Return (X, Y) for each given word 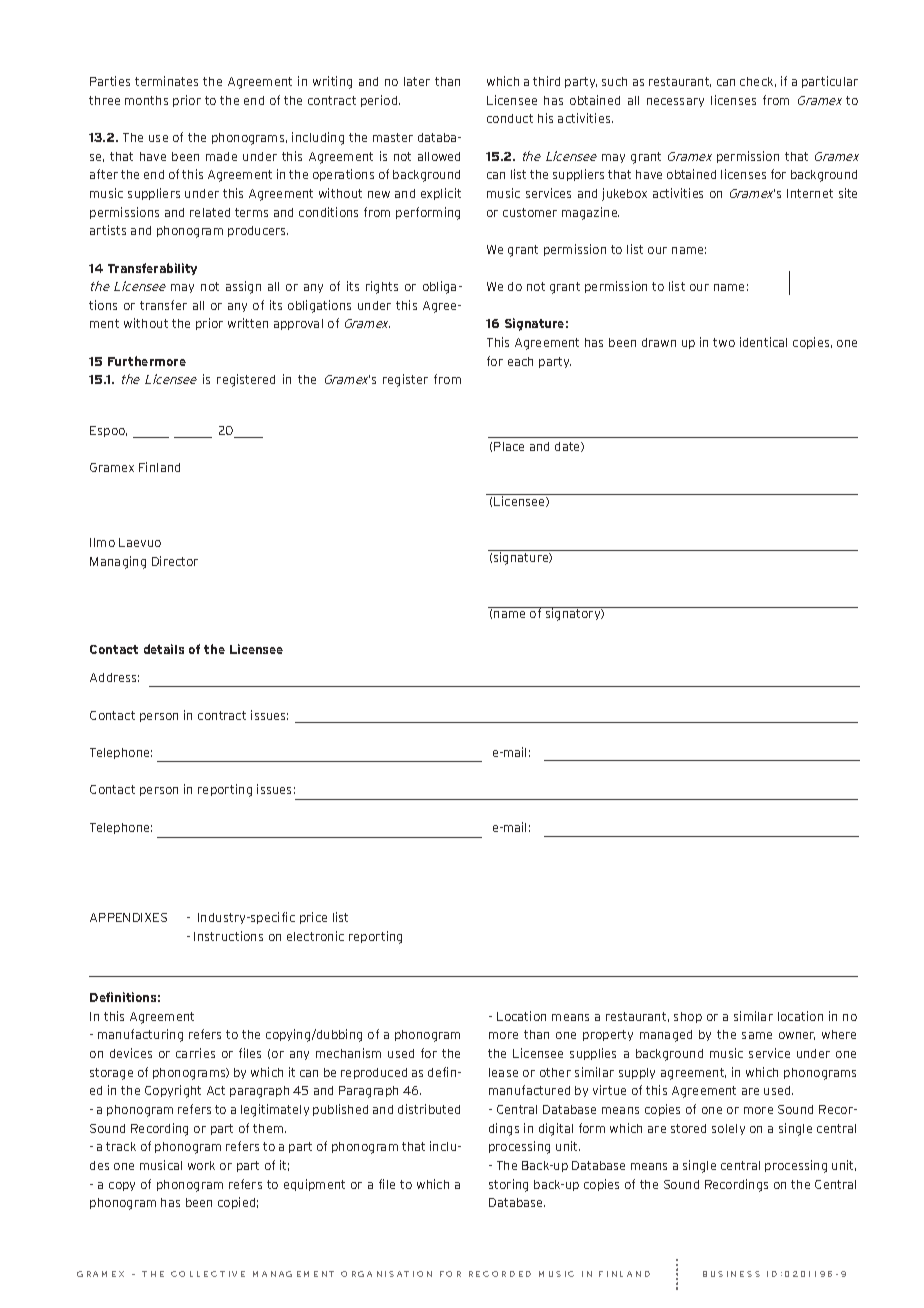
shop (688, 1017)
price (313, 918)
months (146, 100)
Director (175, 561)
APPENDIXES (128, 917)
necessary (675, 102)
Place (509, 446)
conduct (510, 118)
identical (763, 342)
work (201, 1165)
